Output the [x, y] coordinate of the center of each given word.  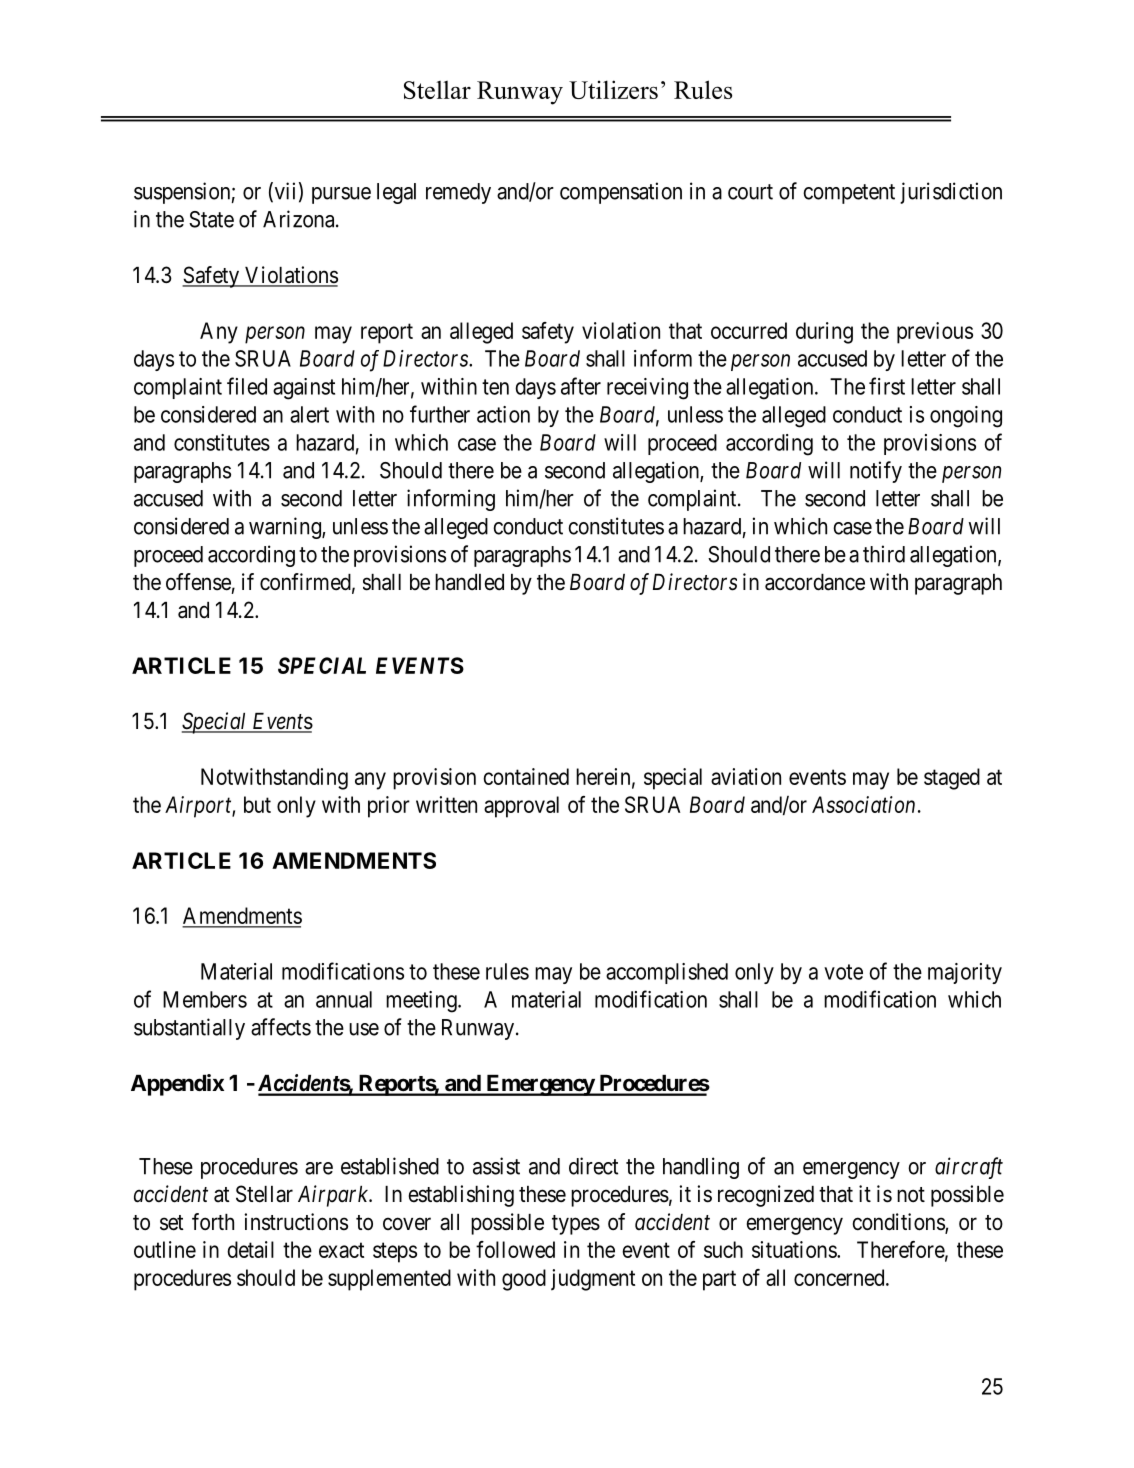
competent [849, 194]
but [257, 804]
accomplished [667, 973]
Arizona [300, 219]
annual [344, 999]
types [576, 1225]
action [503, 414]
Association [863, 804]
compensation [621, 193]
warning [286, 528]
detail [250, 1249]
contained [526, 776]
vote [843, 972]
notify [876, 472]
